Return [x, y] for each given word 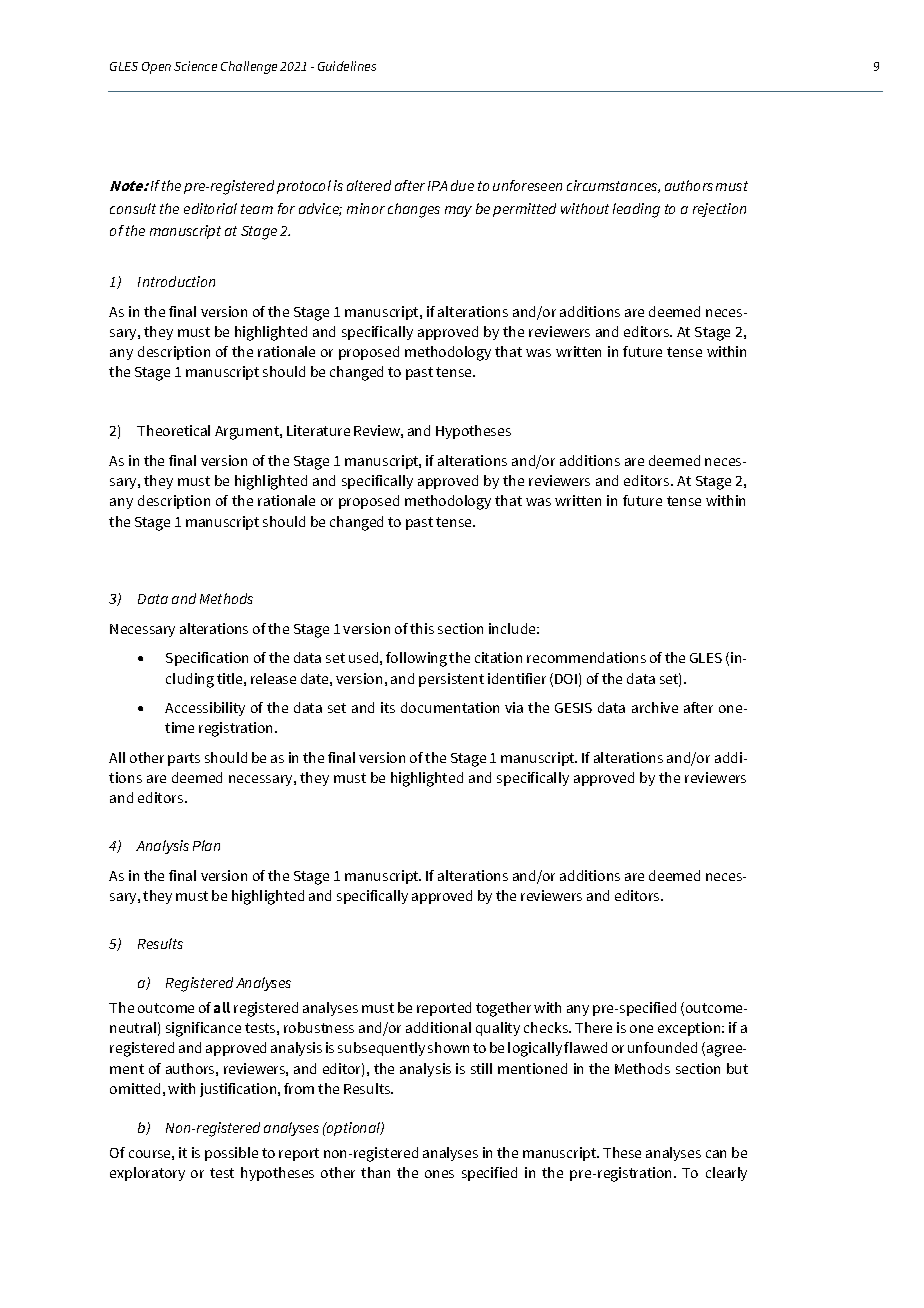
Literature [318, 430]
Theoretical [173, 430]
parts [184, 759]
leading [636, 210]
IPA [437, 186]
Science [195, 66]
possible [231, 1154]
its [388, 707]
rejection [719, 210]
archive [655, 707]
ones [439, 1174]
